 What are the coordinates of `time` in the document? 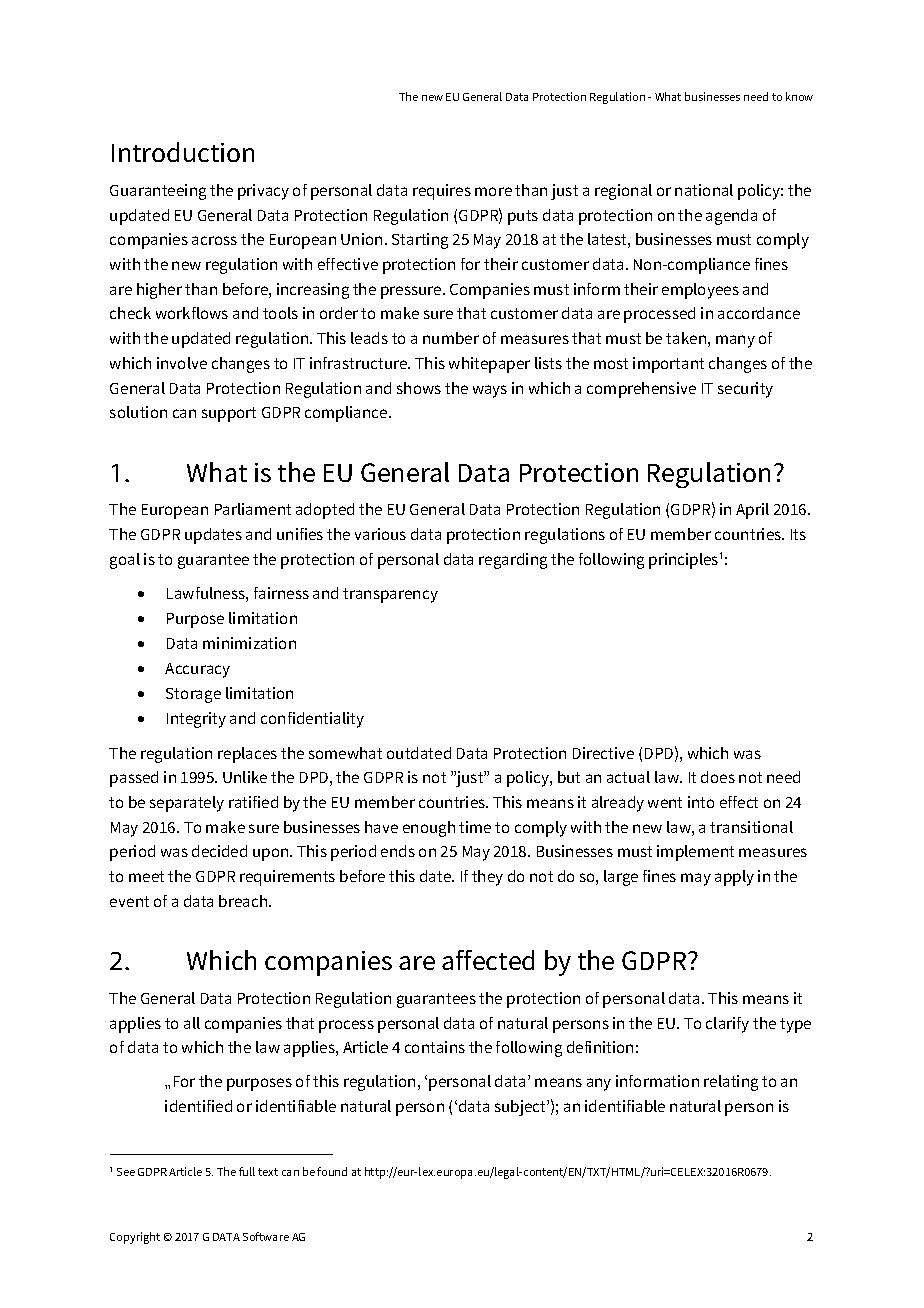 It's located at (475, 827).
